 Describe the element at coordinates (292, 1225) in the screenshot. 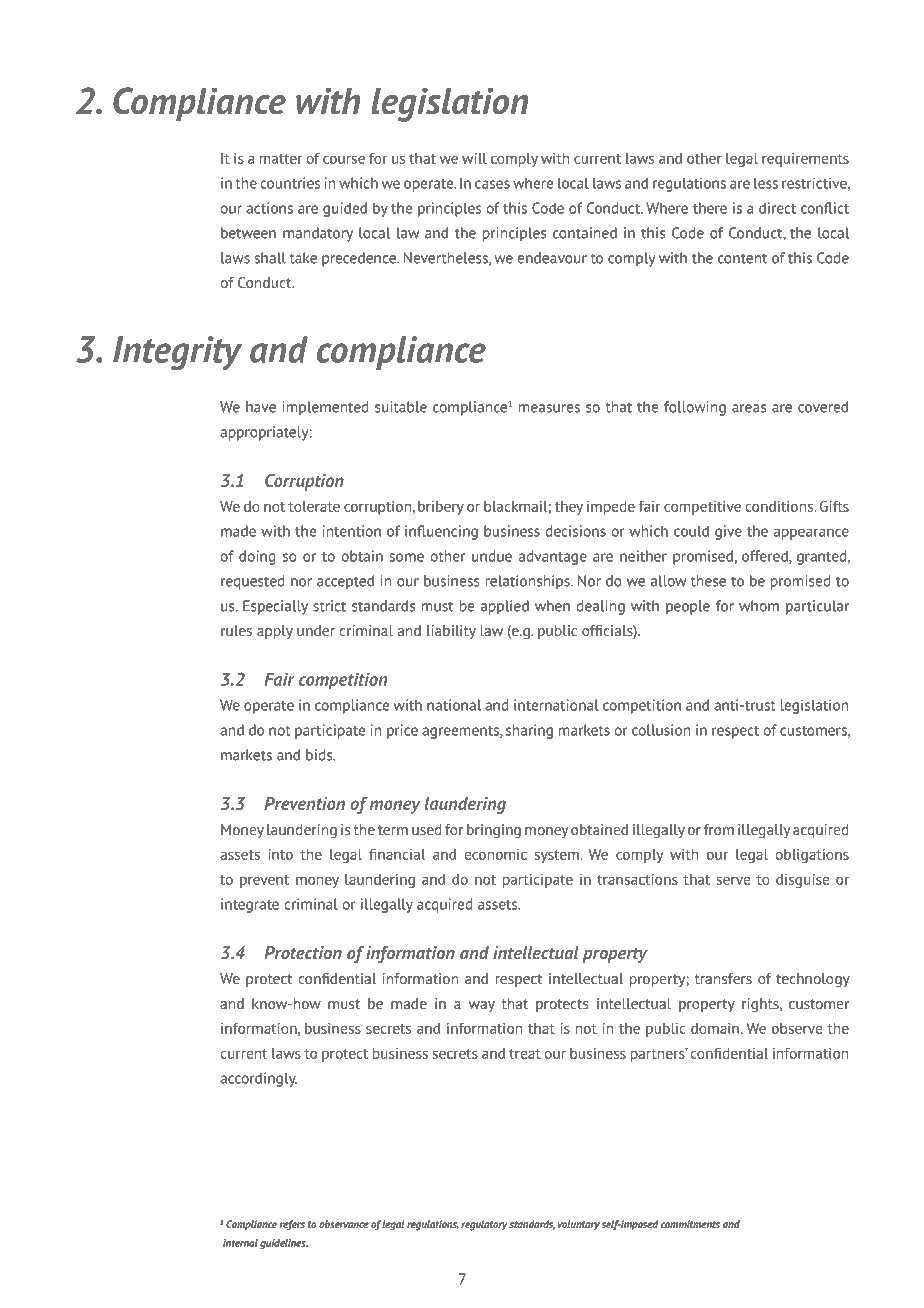

I see `refers` at that location.
